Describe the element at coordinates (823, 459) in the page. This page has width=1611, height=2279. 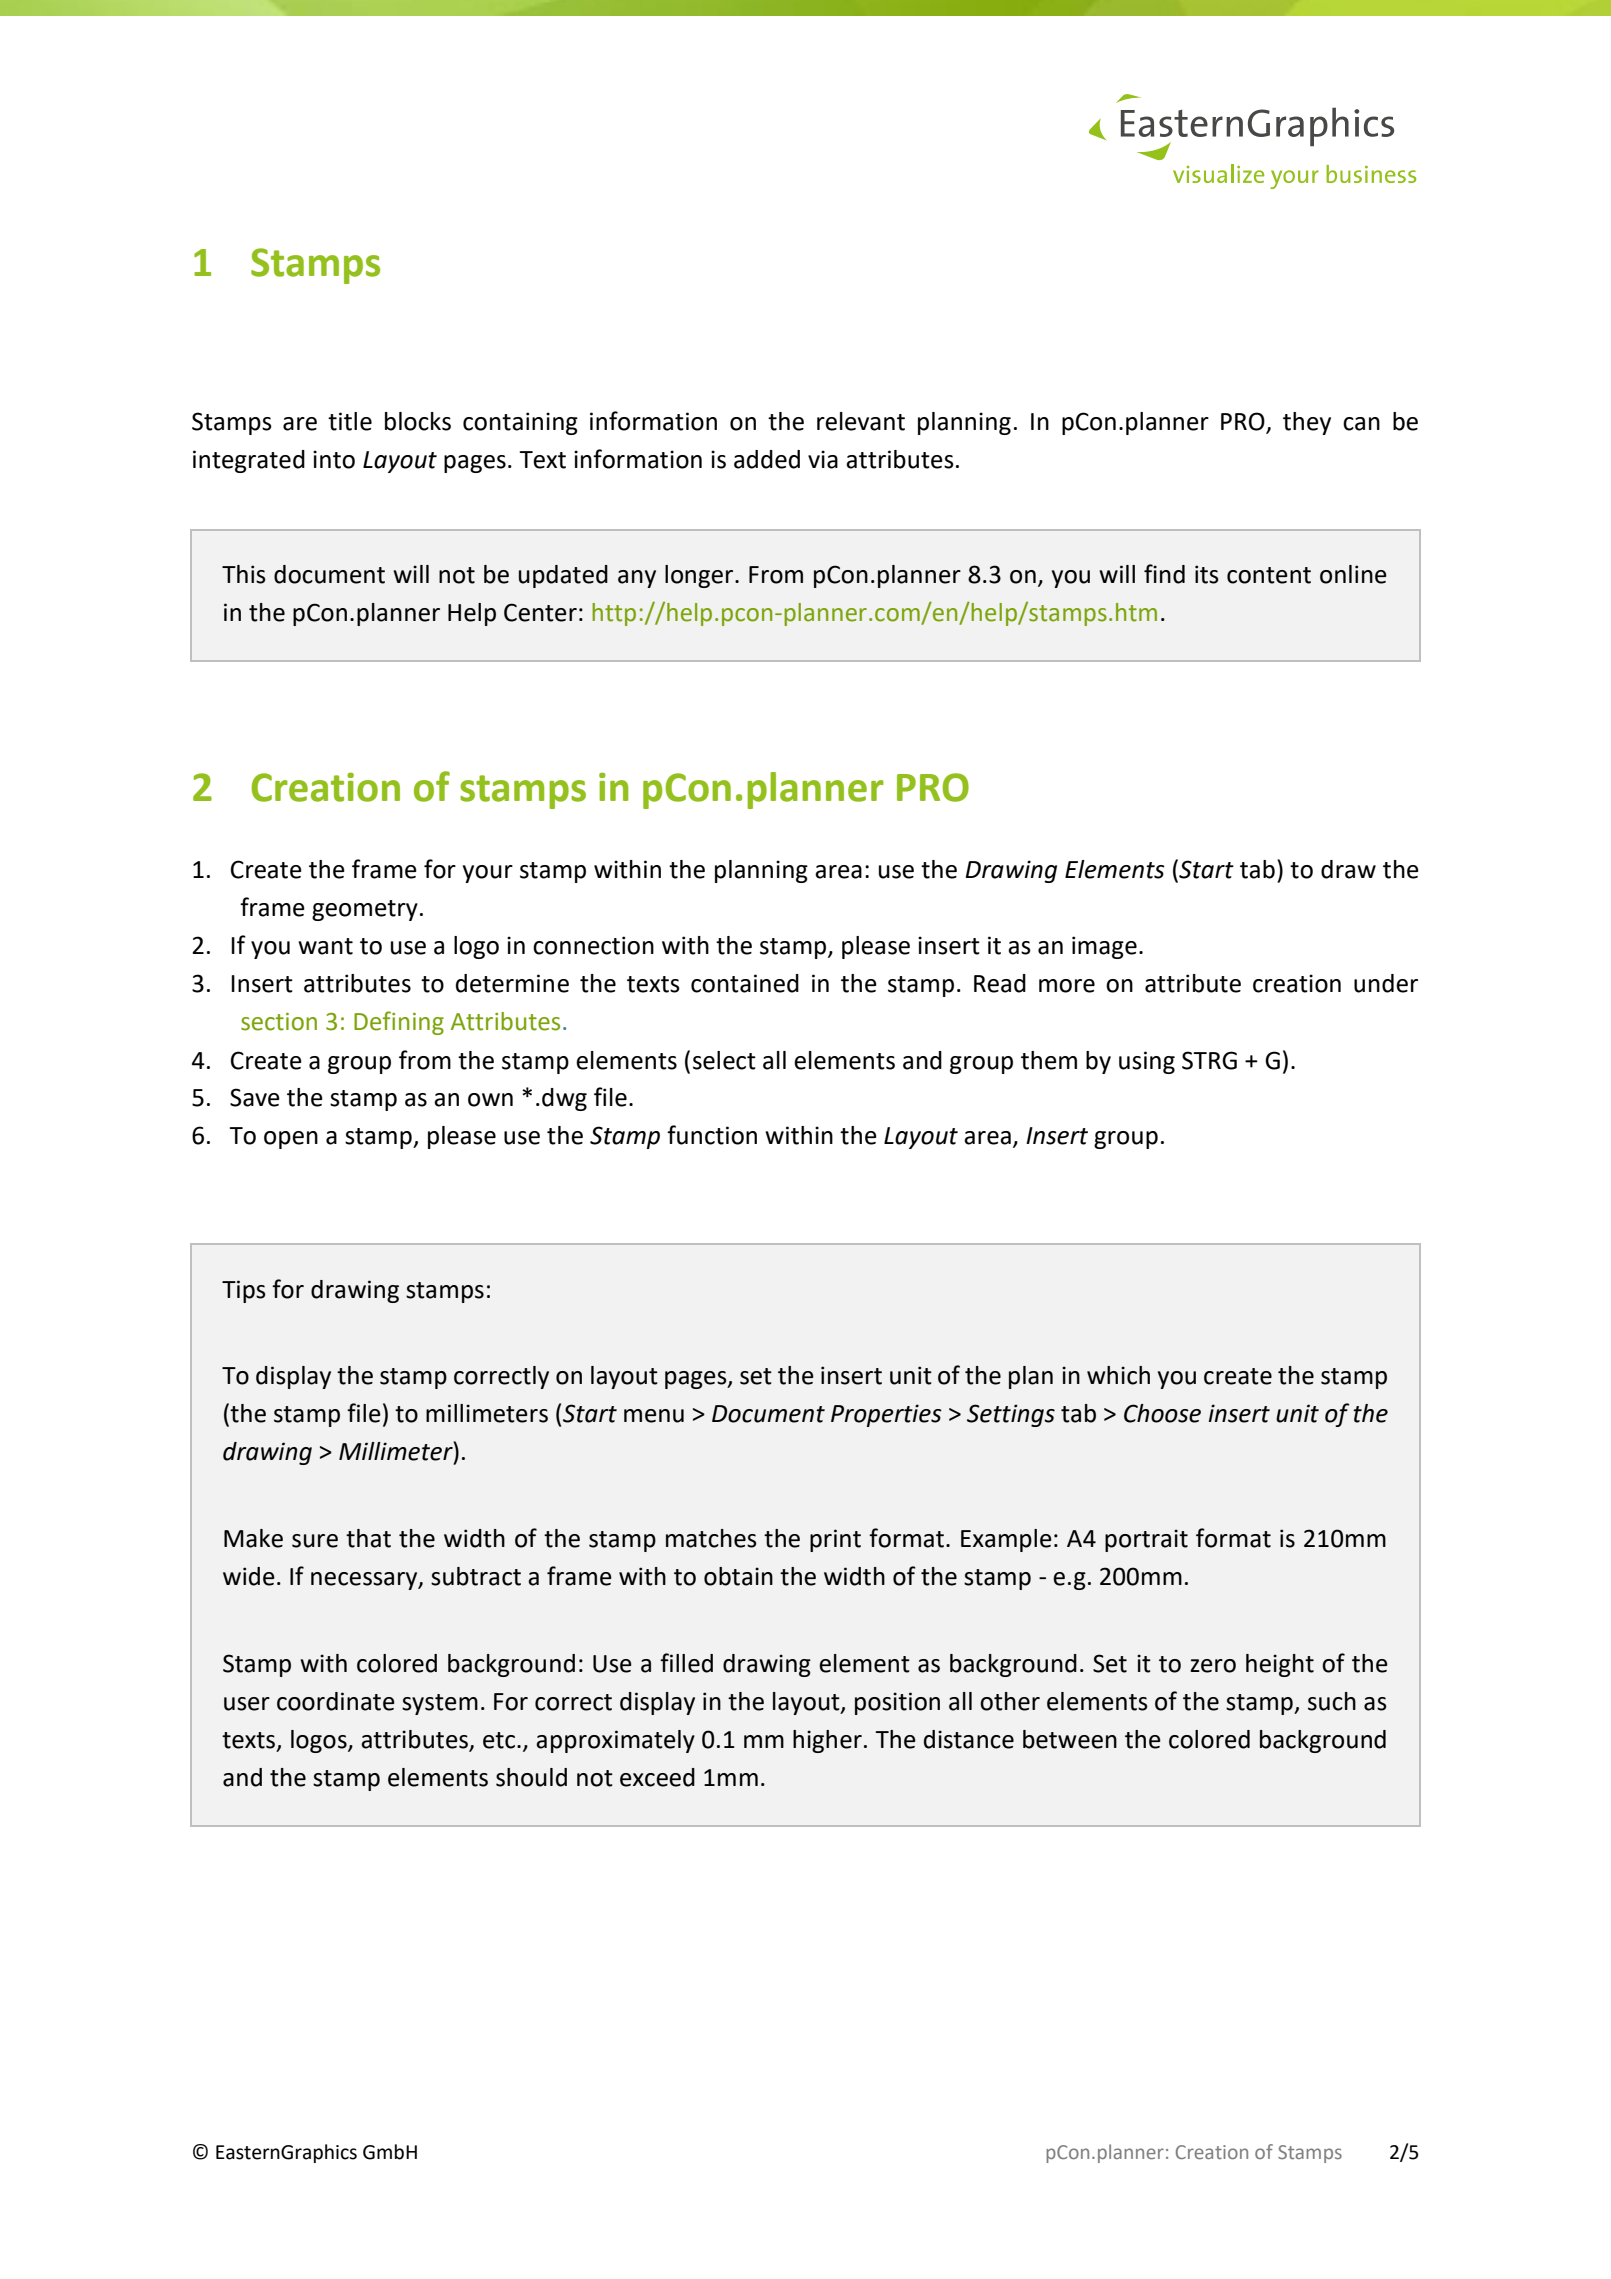
I see `via` at that location.
